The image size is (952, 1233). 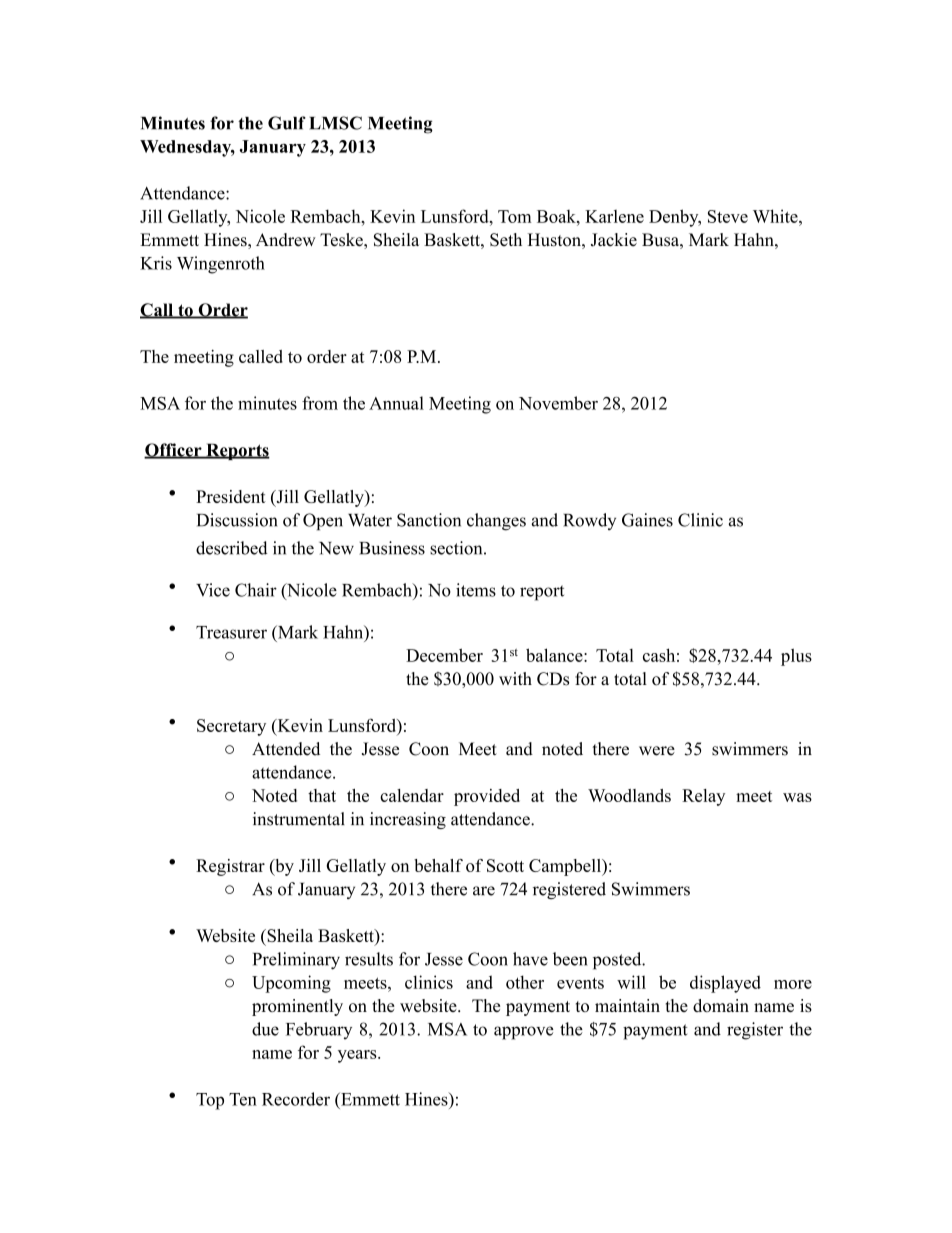 I want to click on Secretary, so click(x=231, y=727).
